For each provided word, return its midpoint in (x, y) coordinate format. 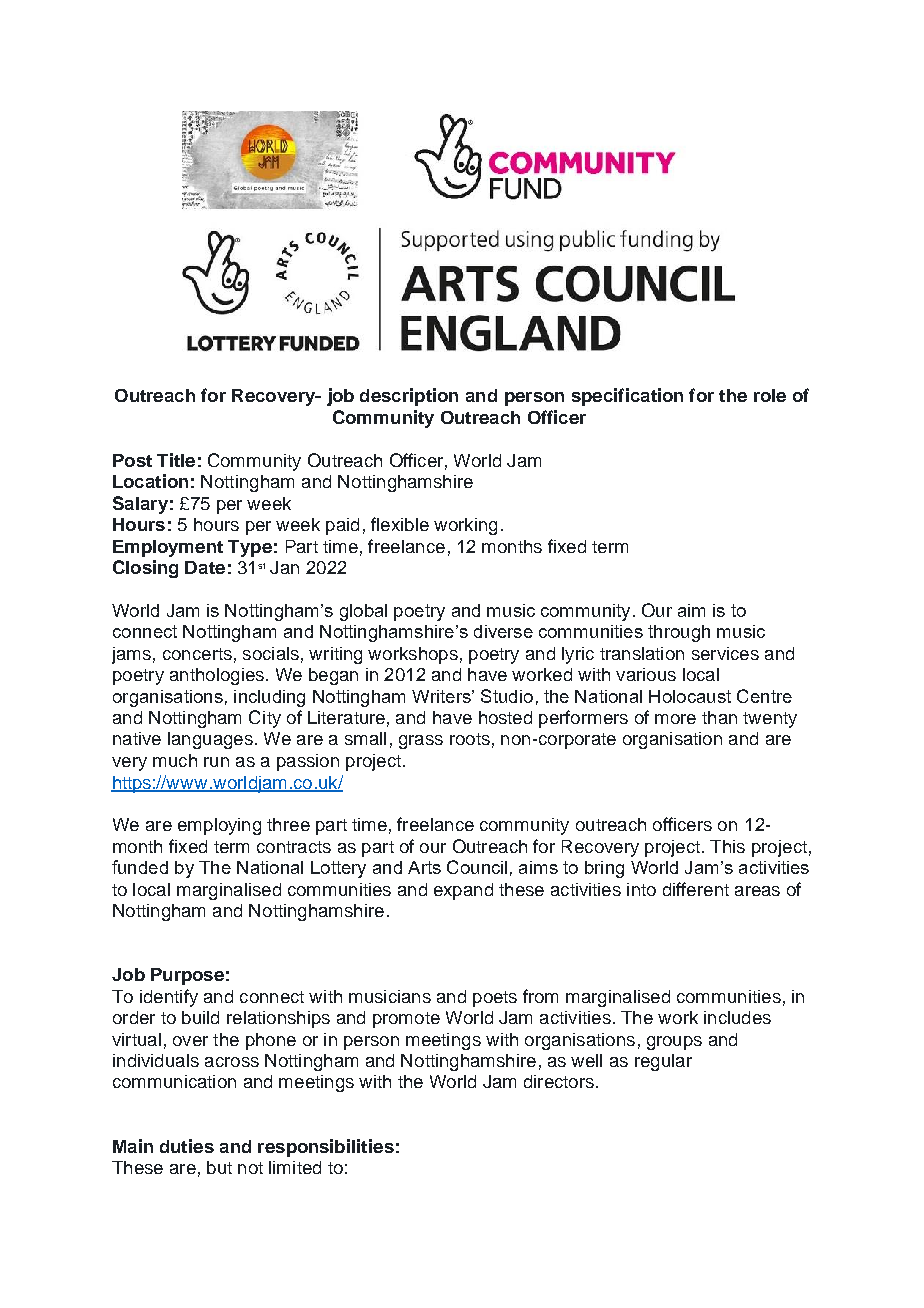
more (675, 719)
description (409, 397)
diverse (503, 631)
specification (627, 397)
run (216, 762)
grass (421, 742)
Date (205, 567)
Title (176, 460)
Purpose (187, 976)
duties (187, 1146)
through (679, 633)
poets (495, 999)
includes (737, 1017)
